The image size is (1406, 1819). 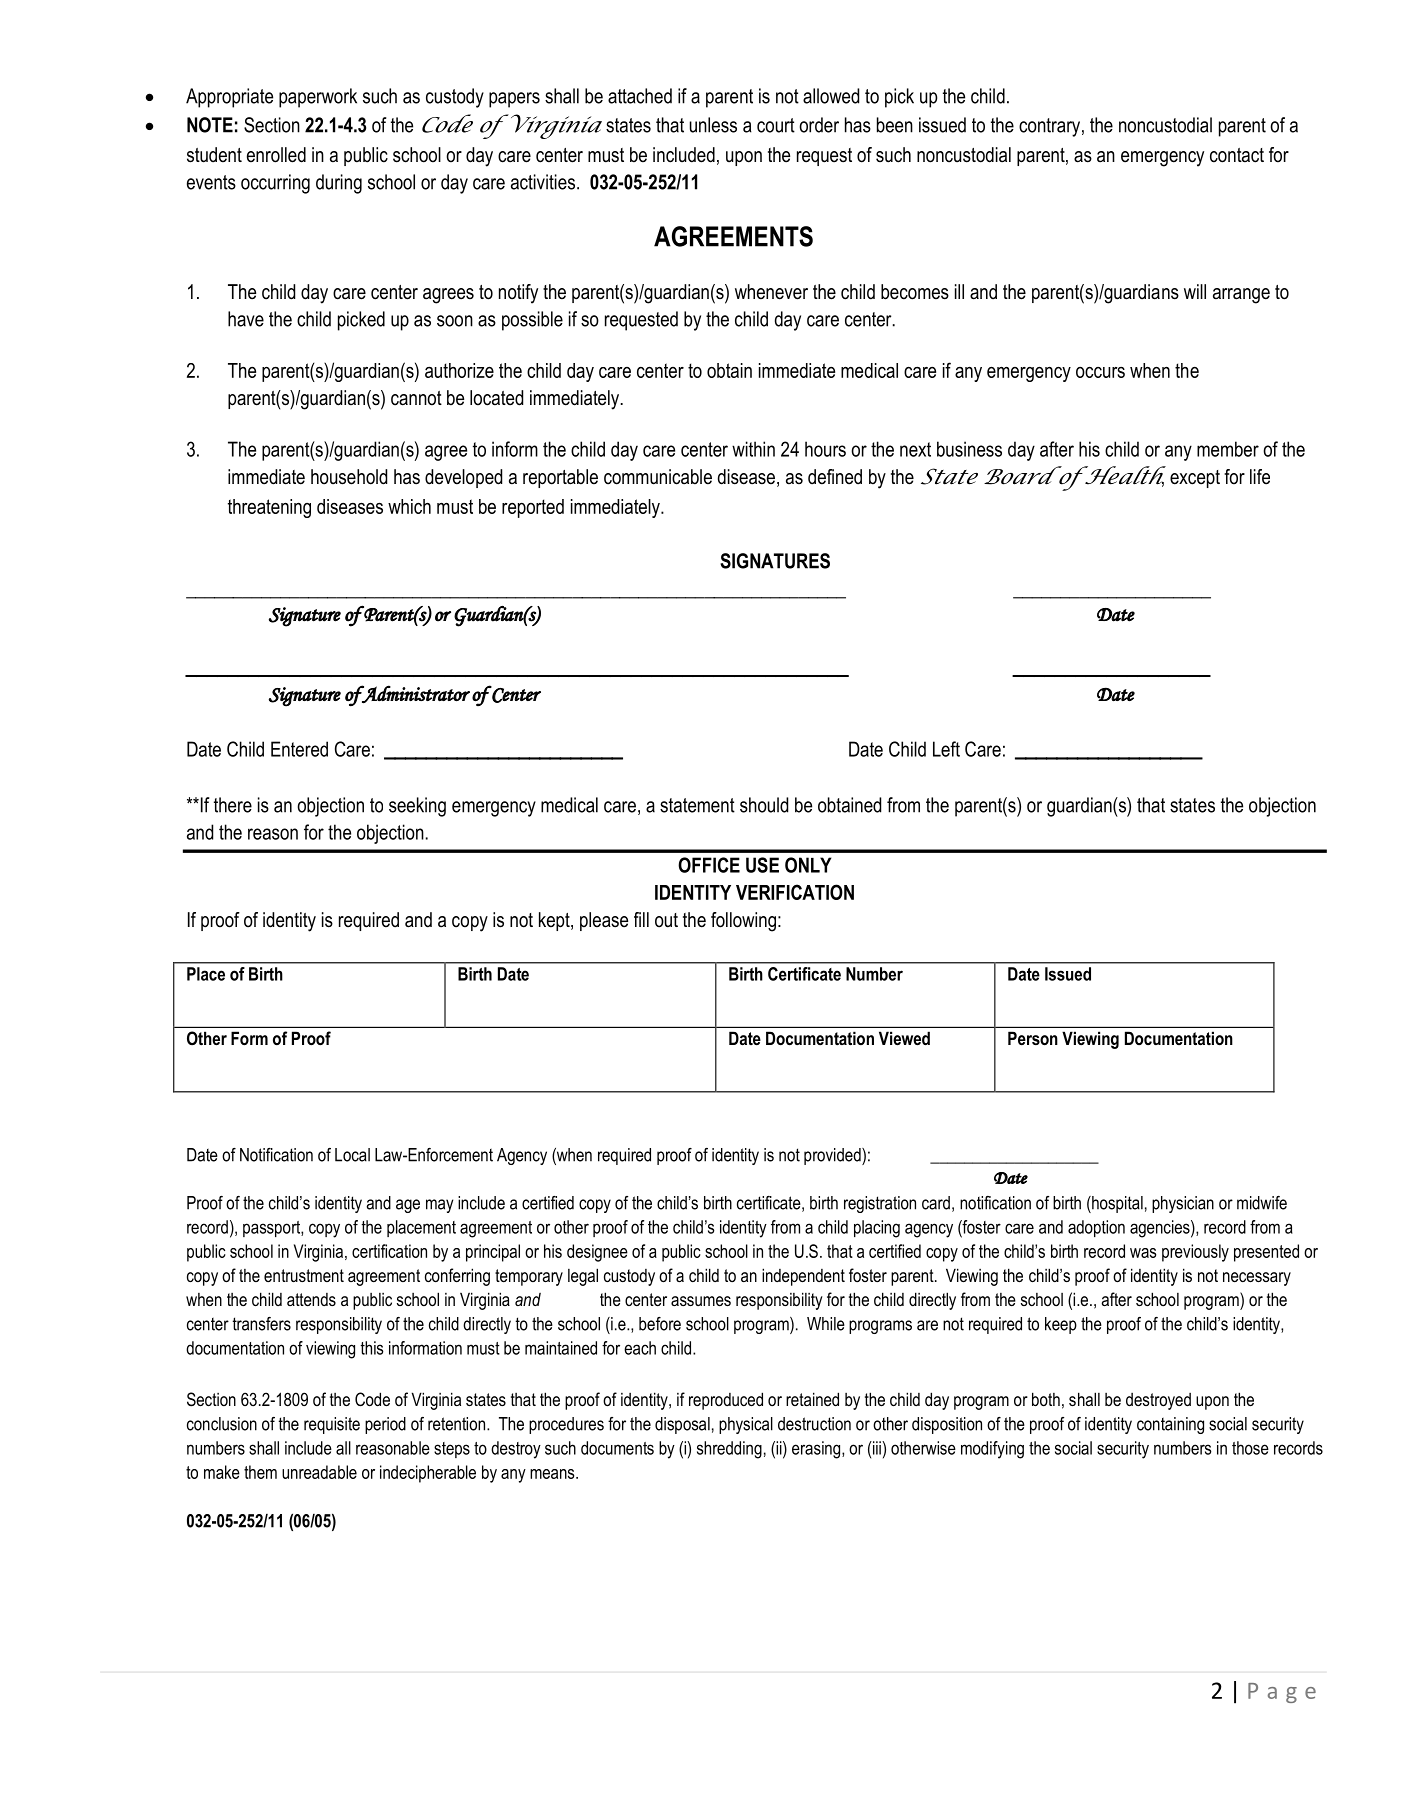 I want to click on except, so click(x=1195, y=479).
